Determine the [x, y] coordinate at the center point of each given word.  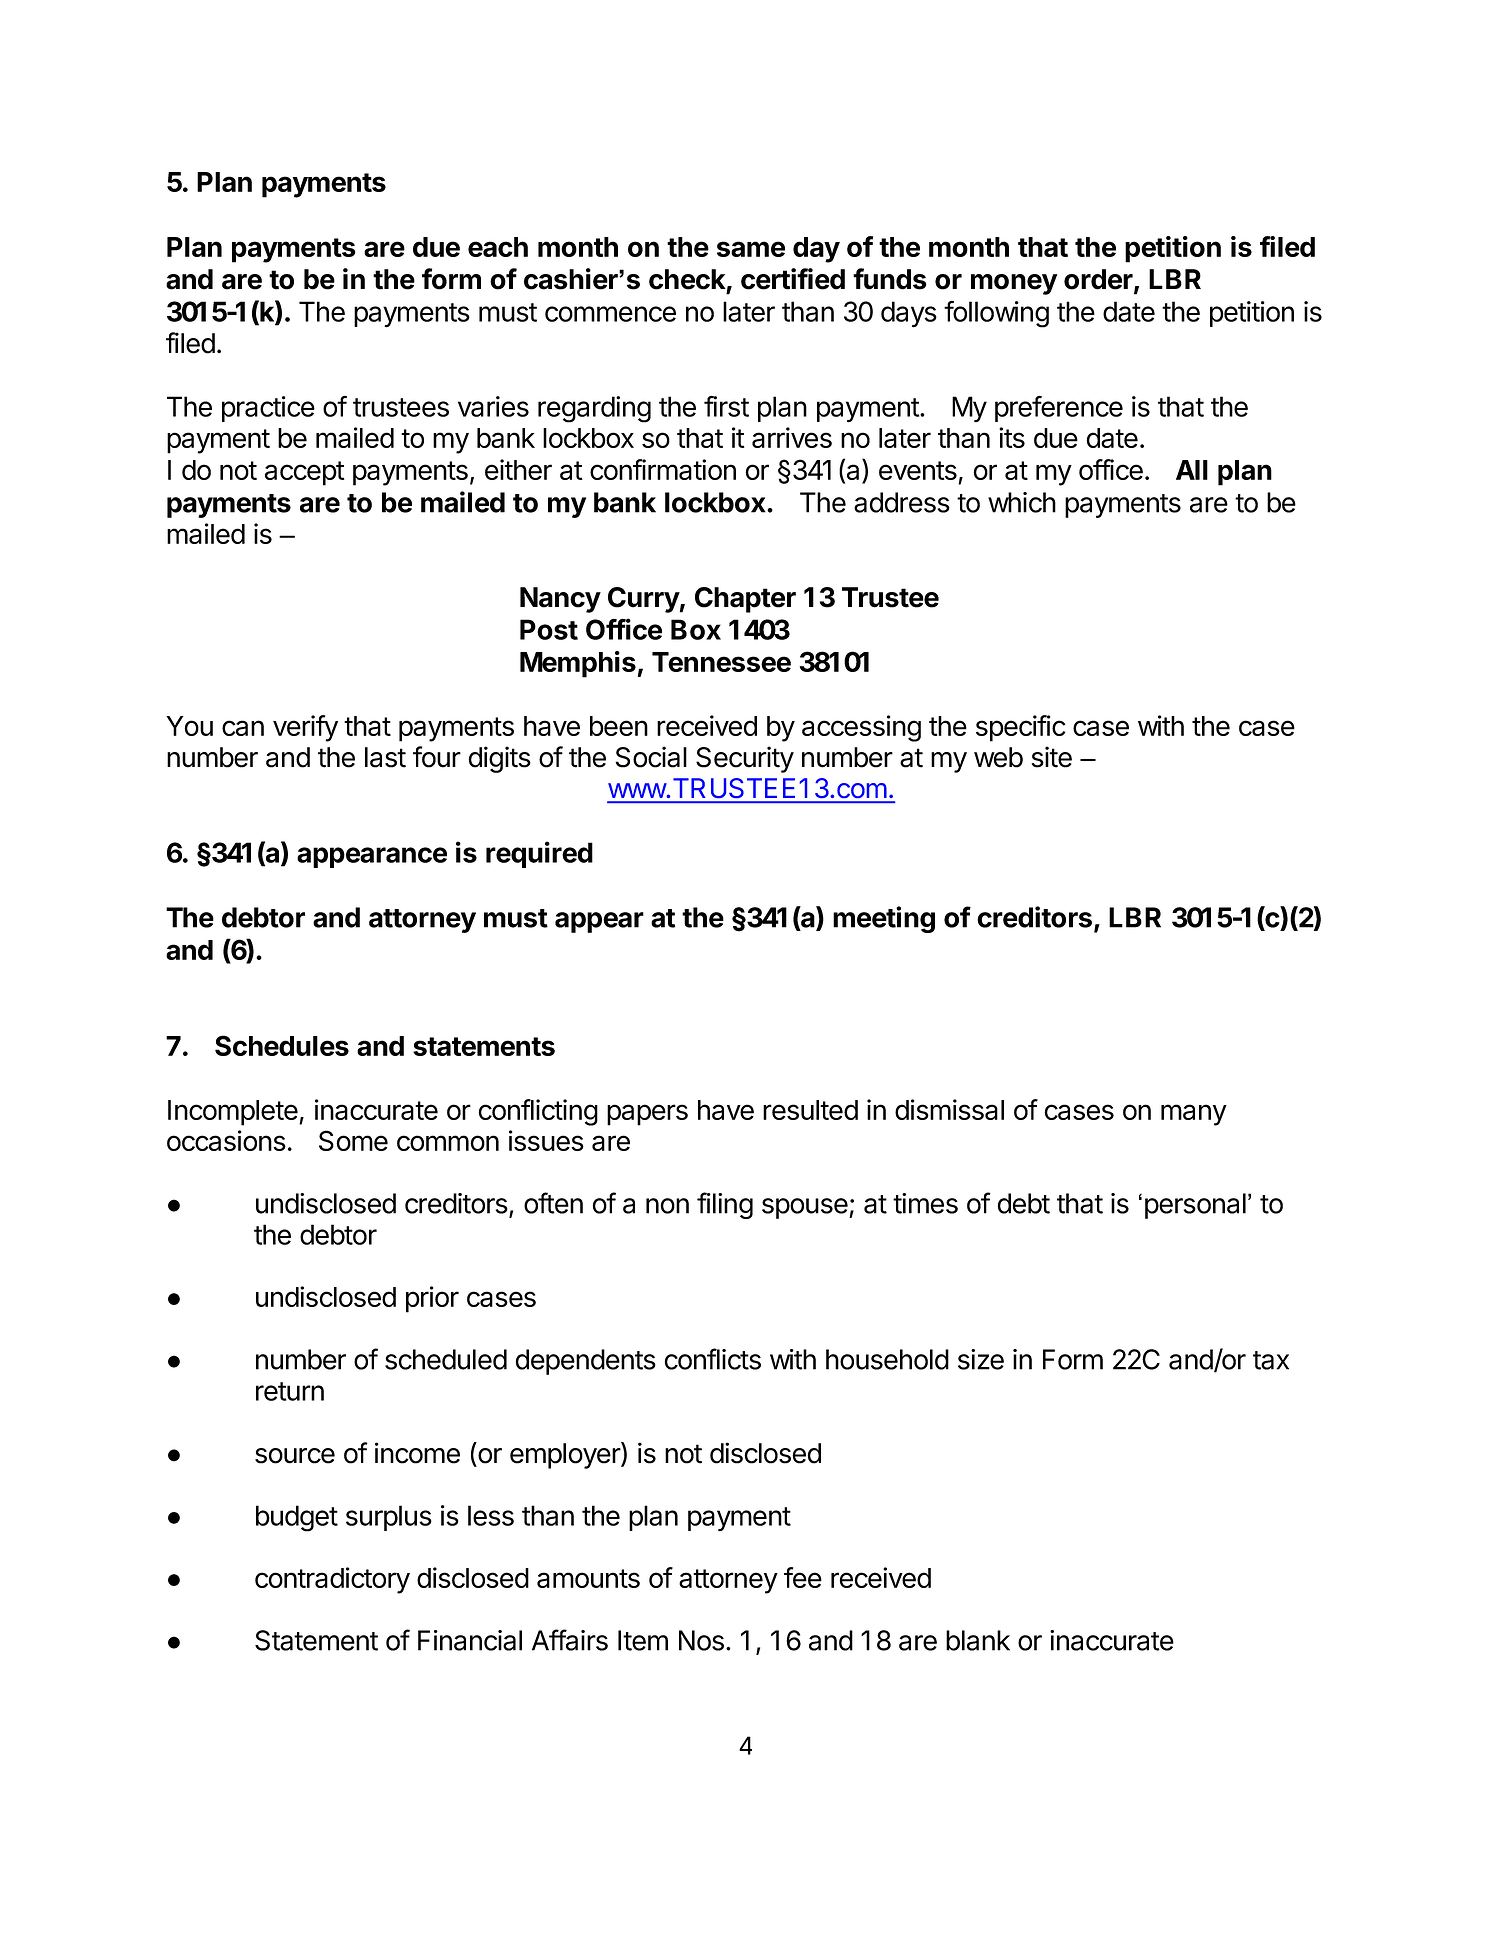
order [1099, 280]
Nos [701, 1640]
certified [793, 279]
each [498, 247]
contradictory [332, 1580]
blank [978, 1640]
